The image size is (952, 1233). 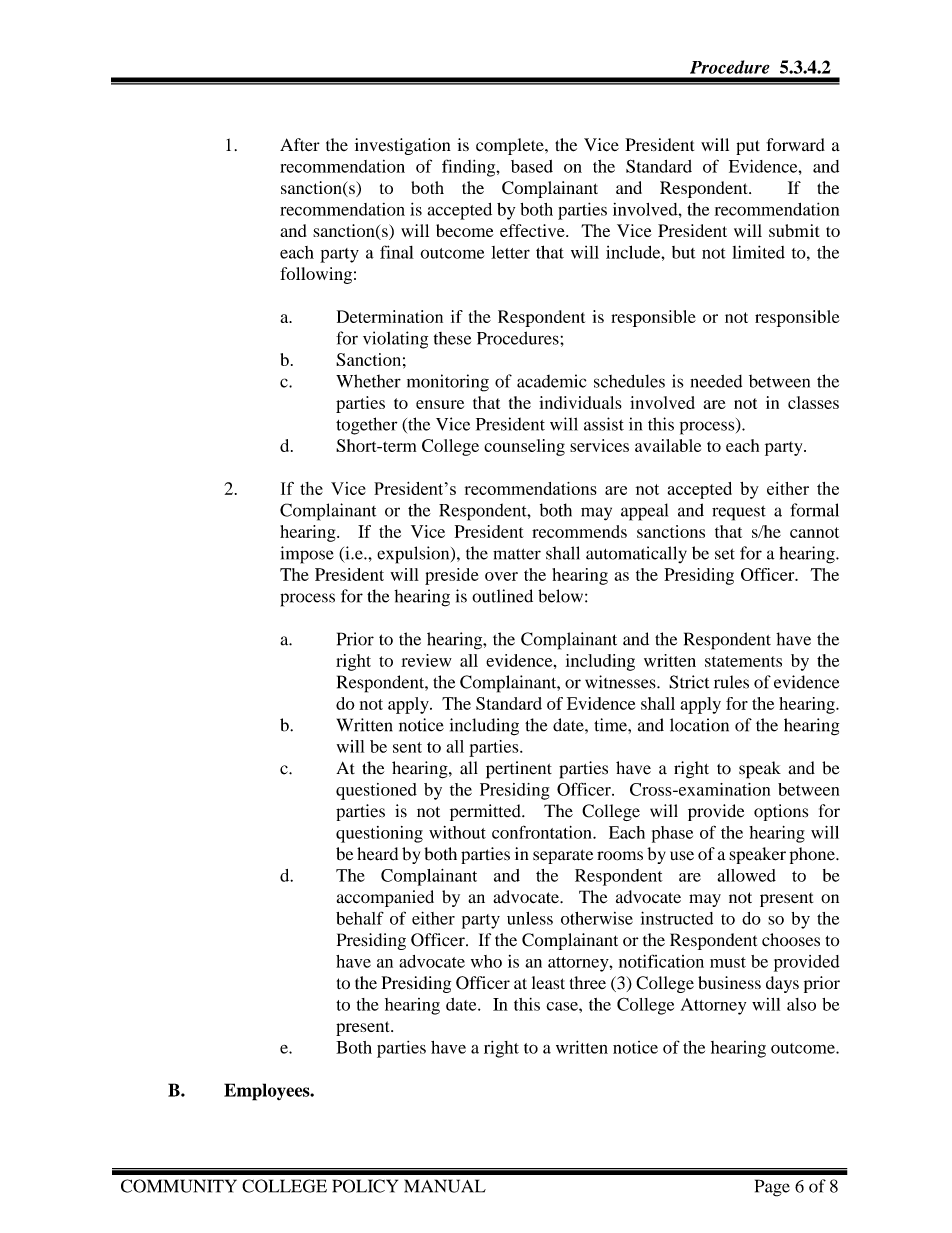 I want to click on statements, so click(x=743, y=661).
